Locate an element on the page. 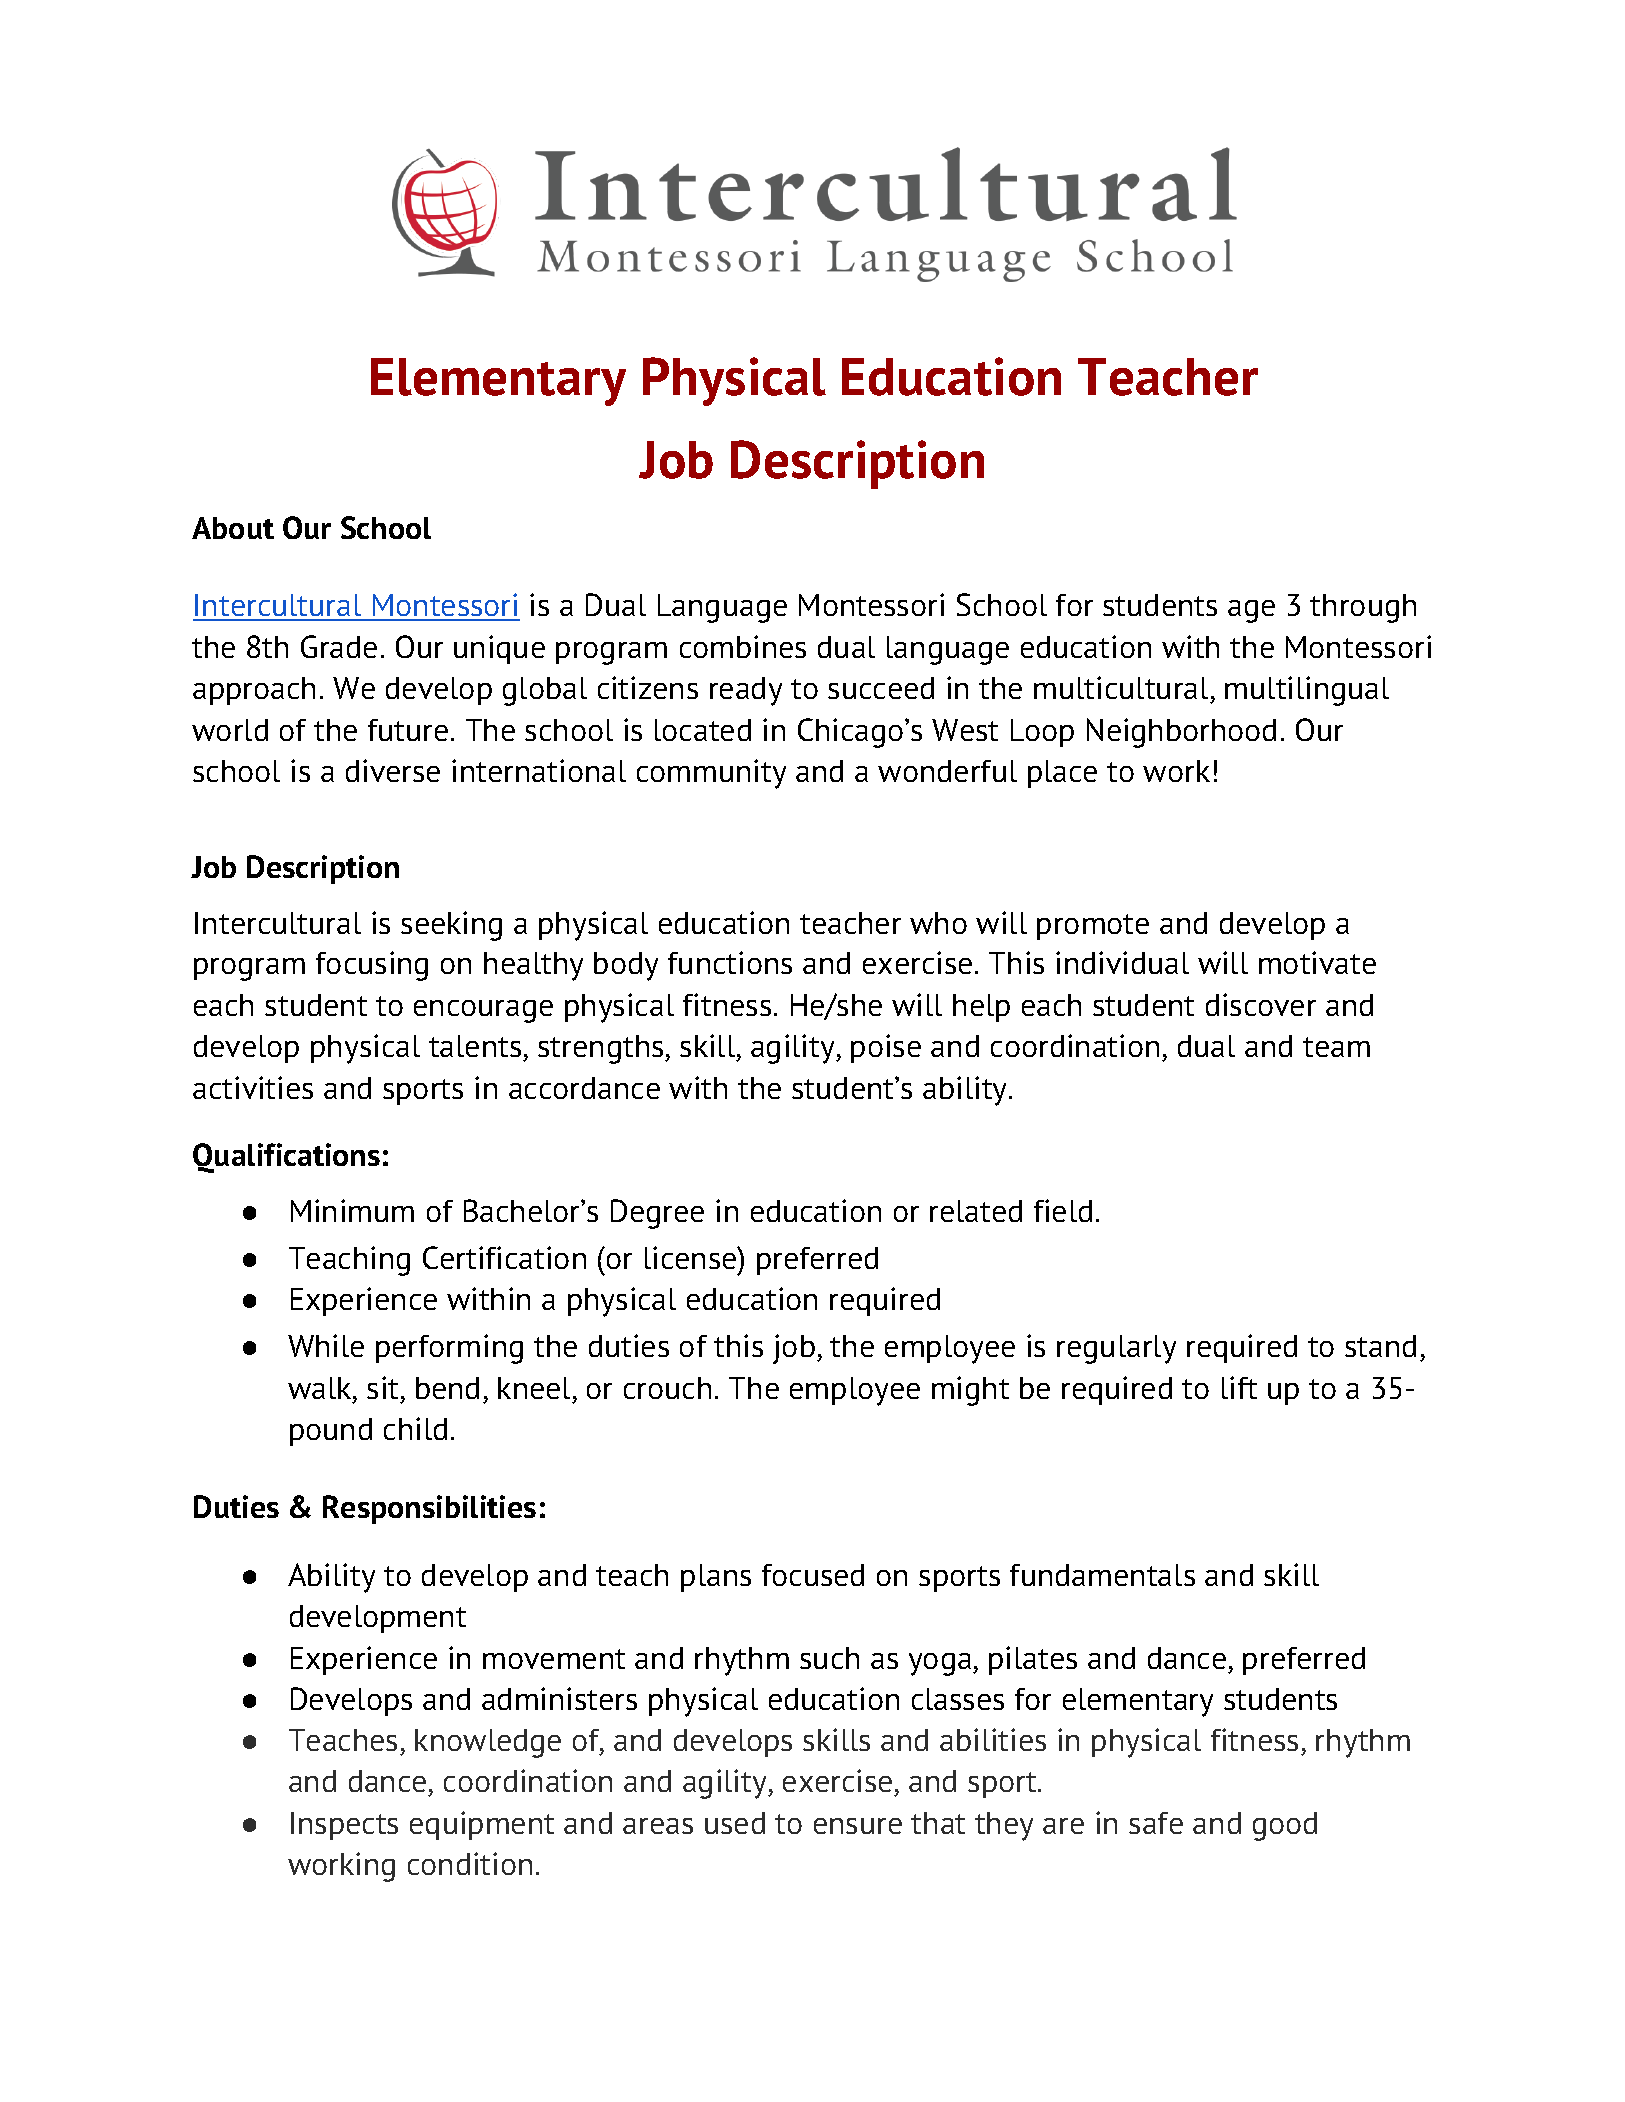  ensure is located at coordinates (858, 1826).
